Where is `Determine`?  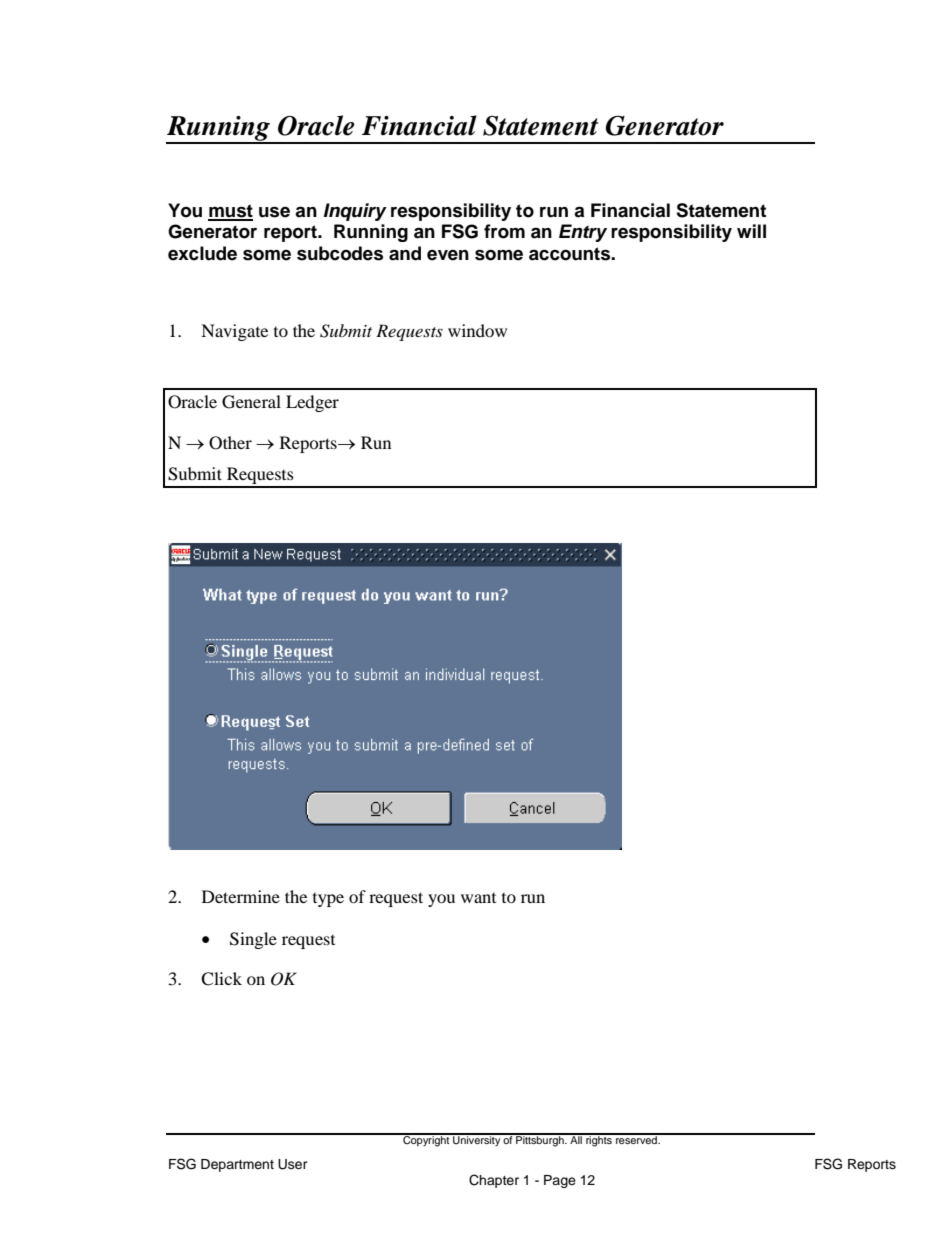
Determine is located at coordinates (241, 896).
